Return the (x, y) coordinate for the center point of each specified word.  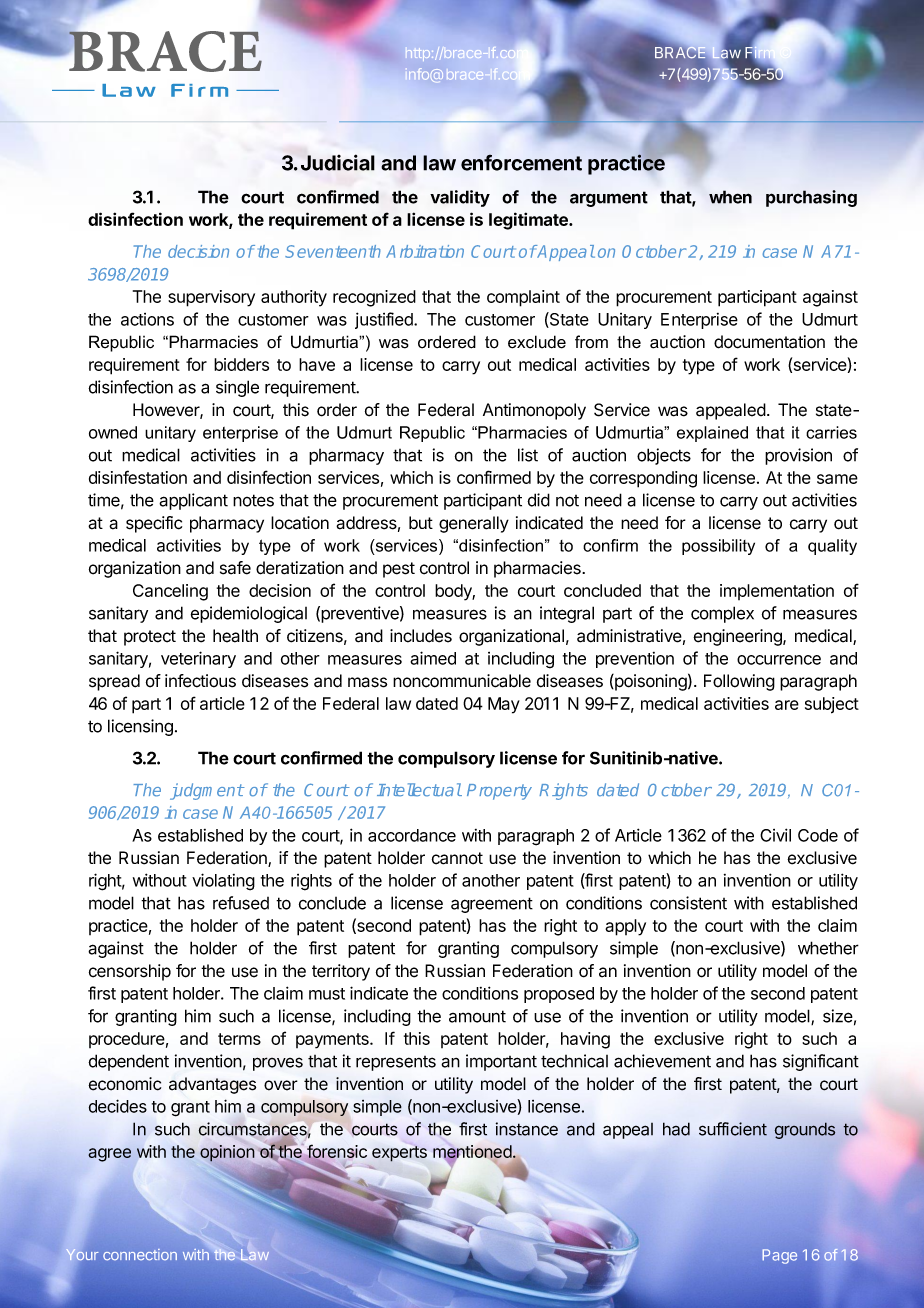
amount (477, 1016)
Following (739, 682)
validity (460, 198)
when (730, 197)
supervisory (211, 298)
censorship (130, 972)
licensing (140, 727)
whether (828, 948)
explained (712, 434)
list (528, 455)
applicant (193, 501)
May (504, 705)
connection (140, 1254)
